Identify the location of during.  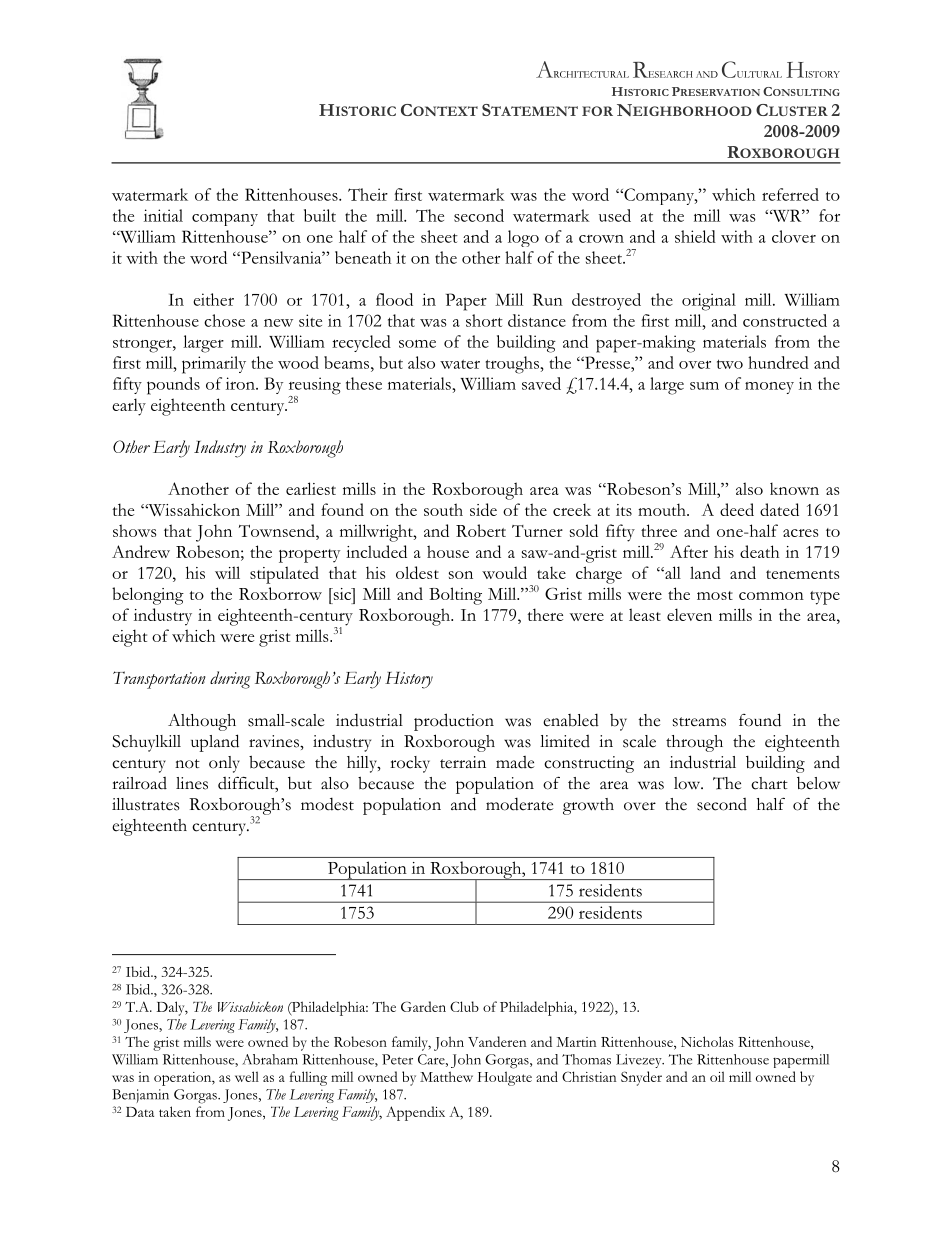
(230, 680).
